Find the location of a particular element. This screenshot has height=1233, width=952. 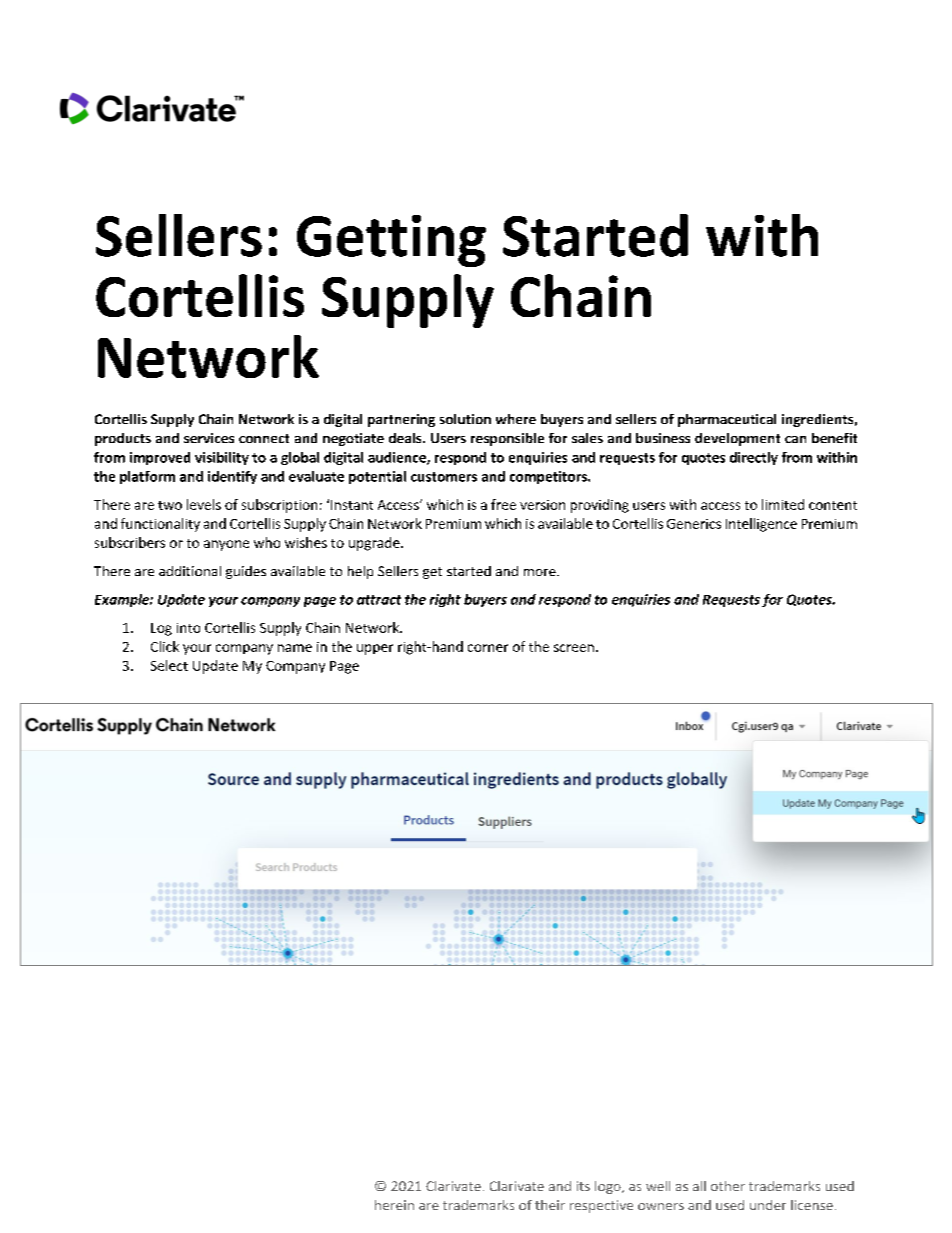

corner is located at coordinates (488, 648).
